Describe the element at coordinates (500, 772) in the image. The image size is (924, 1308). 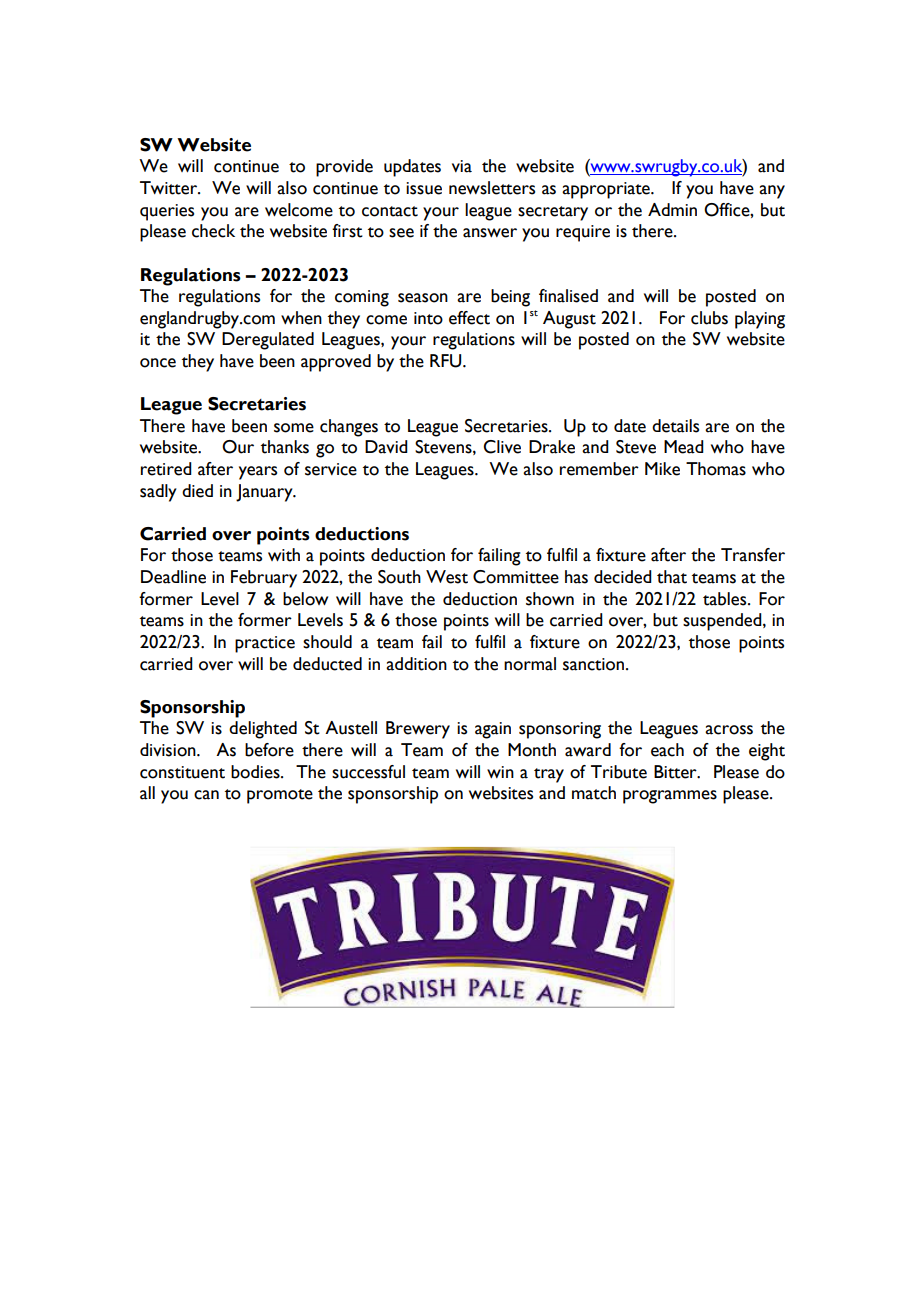
I see `win` at that location.
